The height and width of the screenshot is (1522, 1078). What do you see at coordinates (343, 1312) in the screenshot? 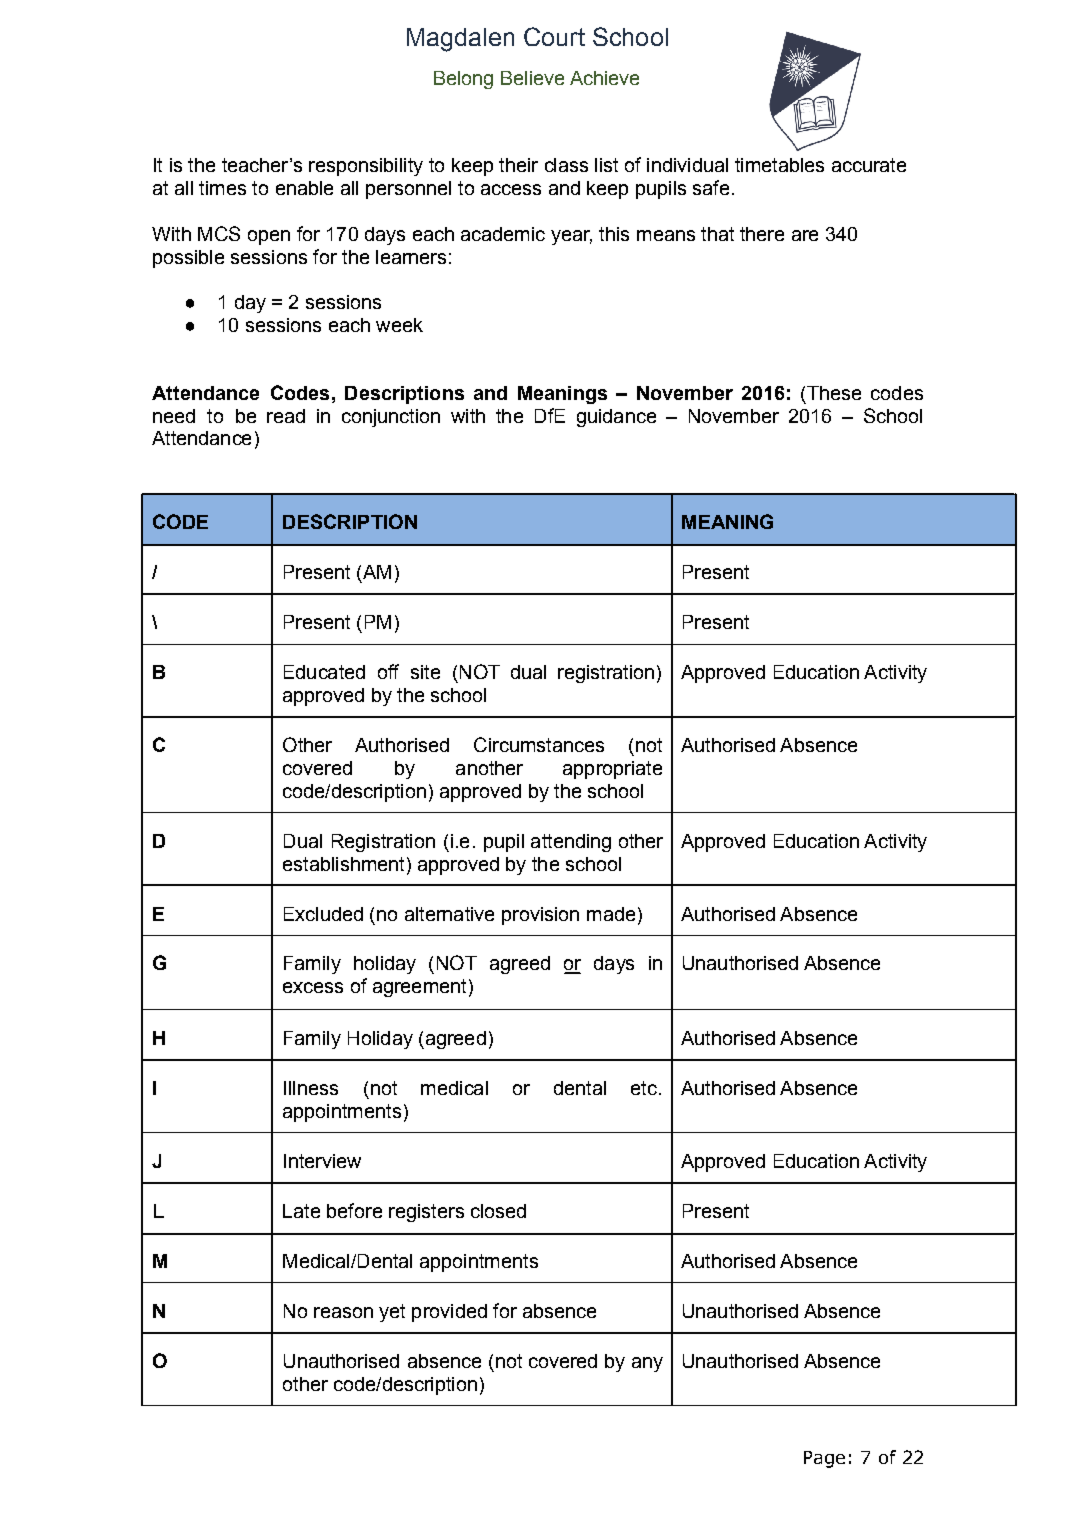
I see `reason` at bounding box center [343, 1312].
